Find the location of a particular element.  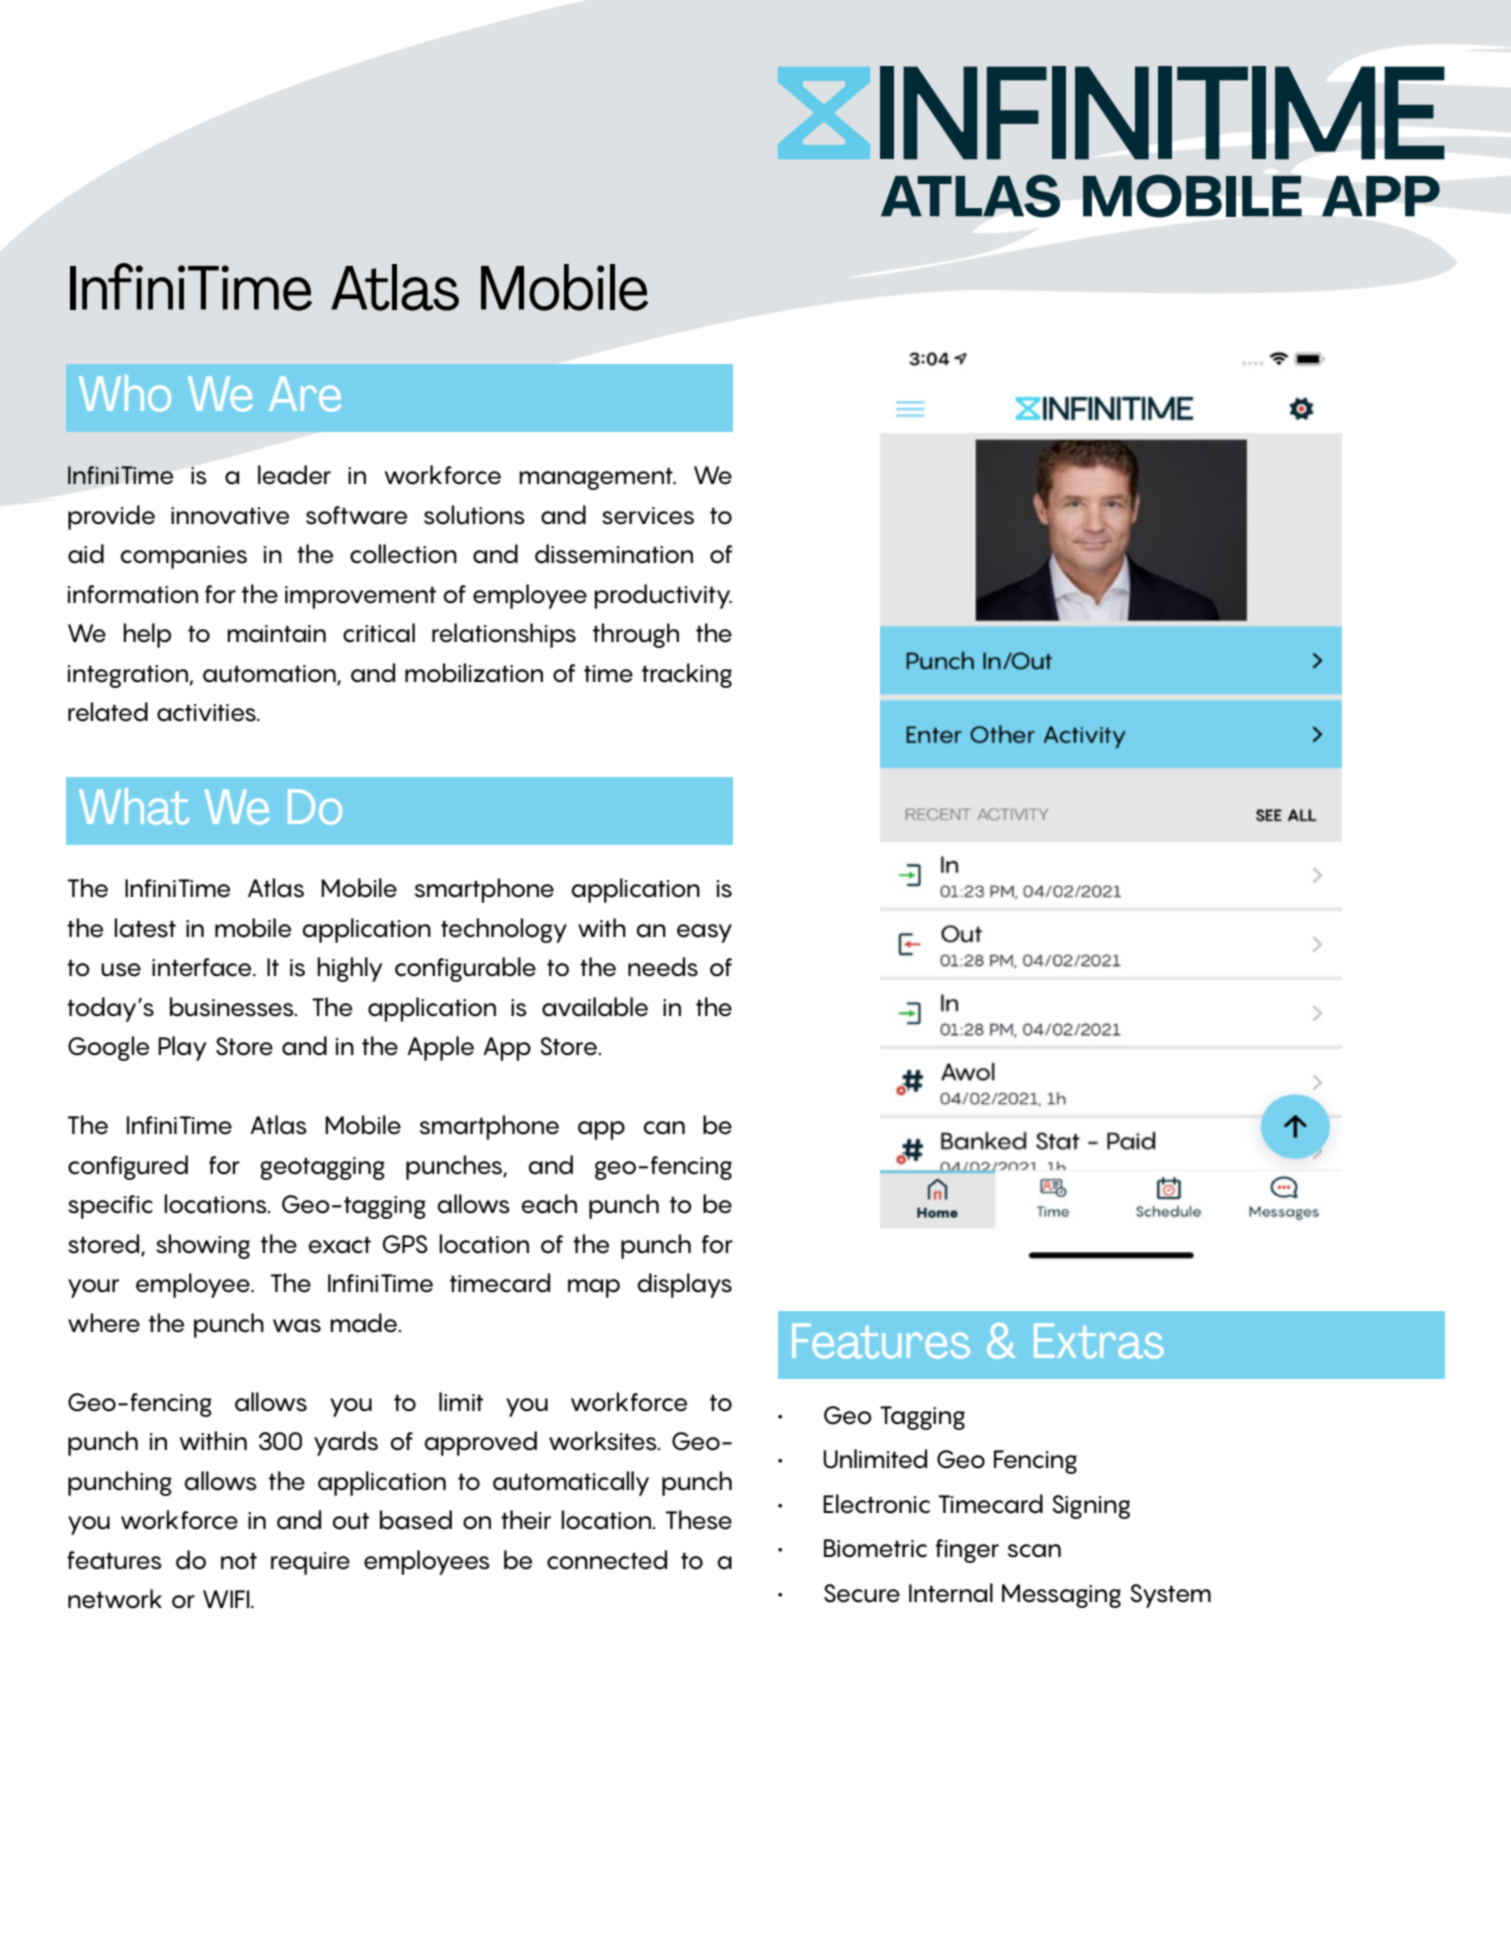

Who is located at coordinates (125, 393).
